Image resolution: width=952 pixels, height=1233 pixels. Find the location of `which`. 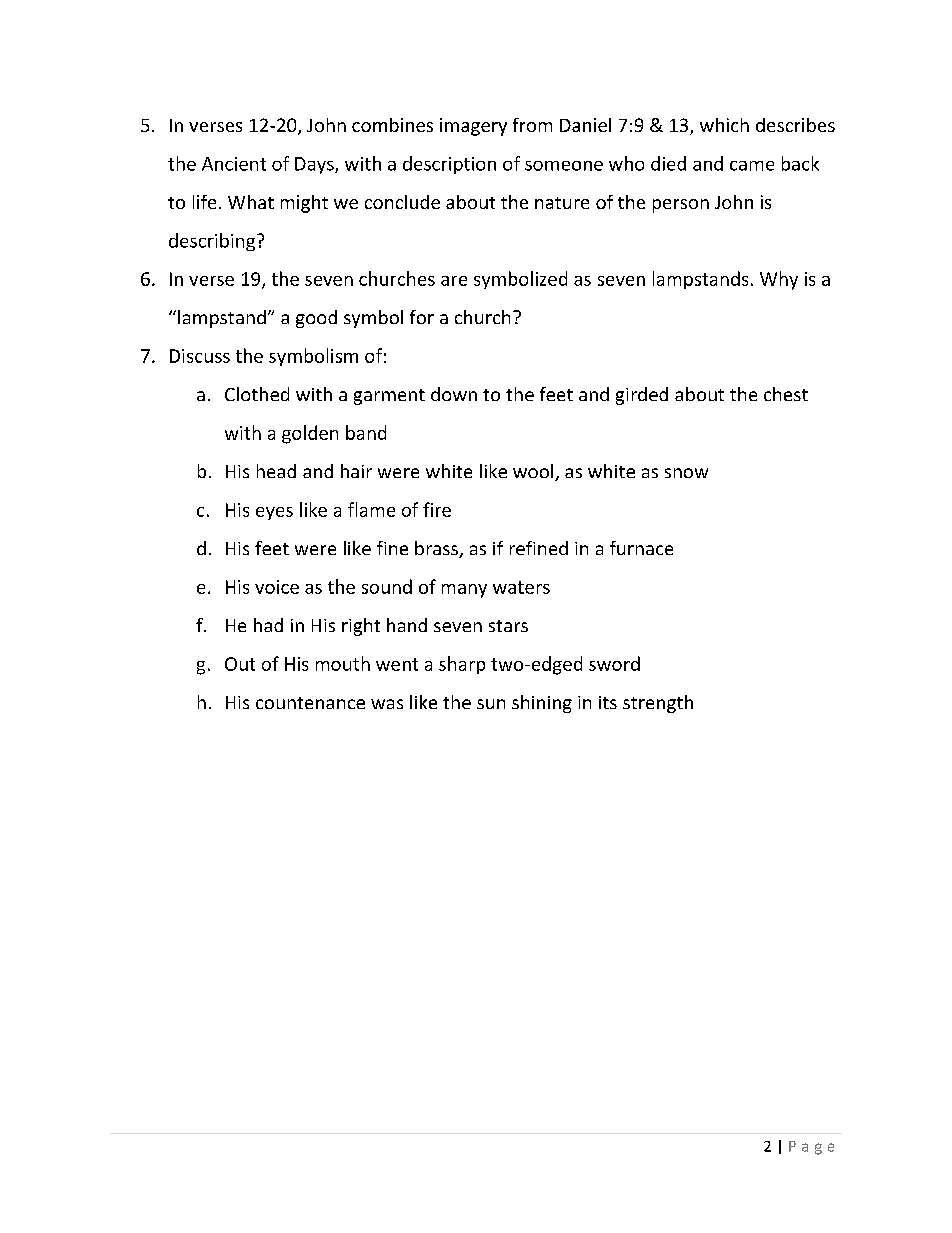

which is located at coordinates (724, 125).
